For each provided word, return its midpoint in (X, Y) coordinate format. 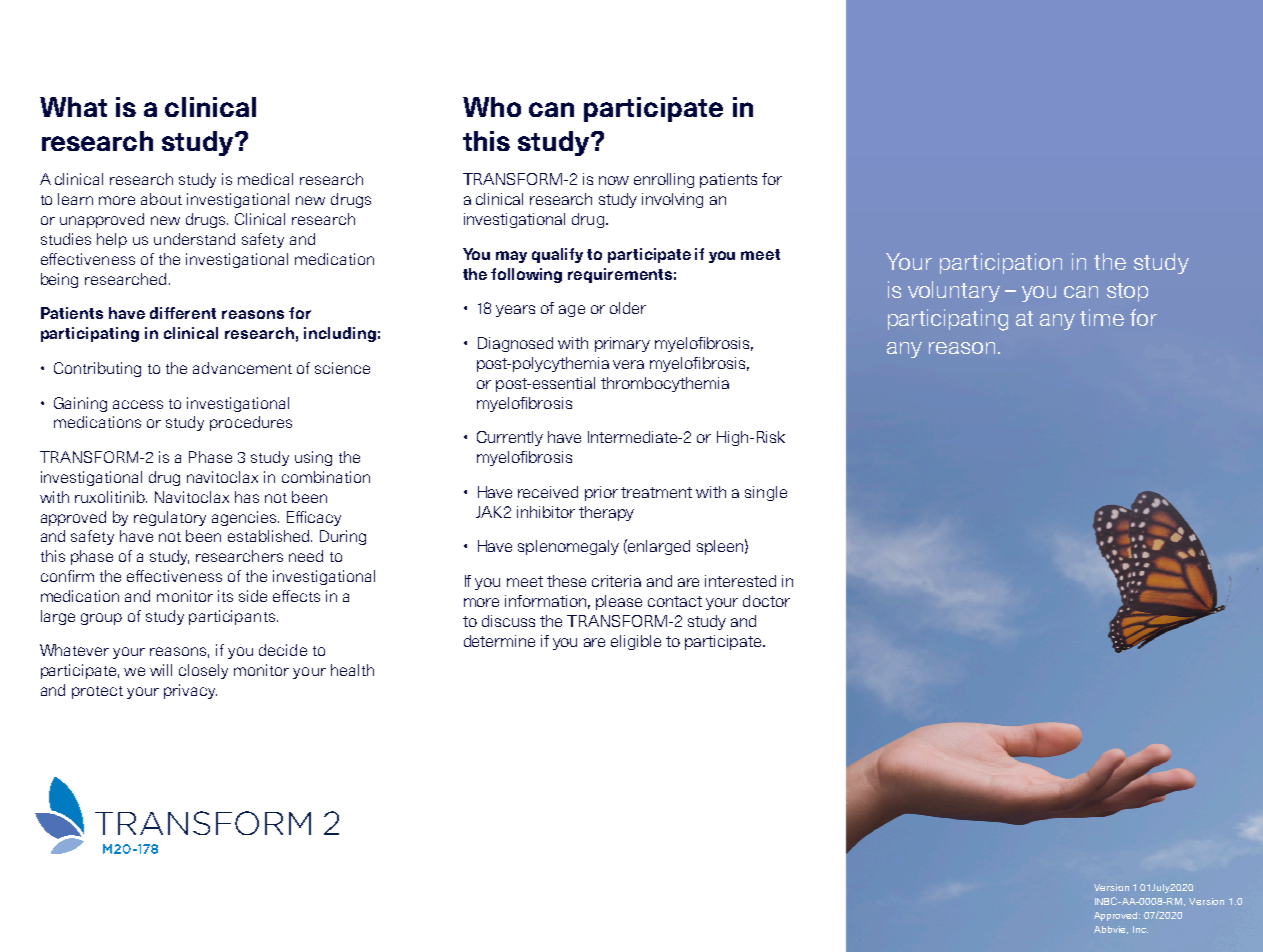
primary (622, 344)
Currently (510, 438)
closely (203, 671)
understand (194, 239)
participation (1001, 263)
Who (492, 107)
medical (265, 179)
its (225, 596)
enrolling (664, 180)
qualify (557, 255)
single (766, 493)
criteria (616, 581)
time (1102, 317)
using (313, 458)
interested (740, 581)
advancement (242, 368)
